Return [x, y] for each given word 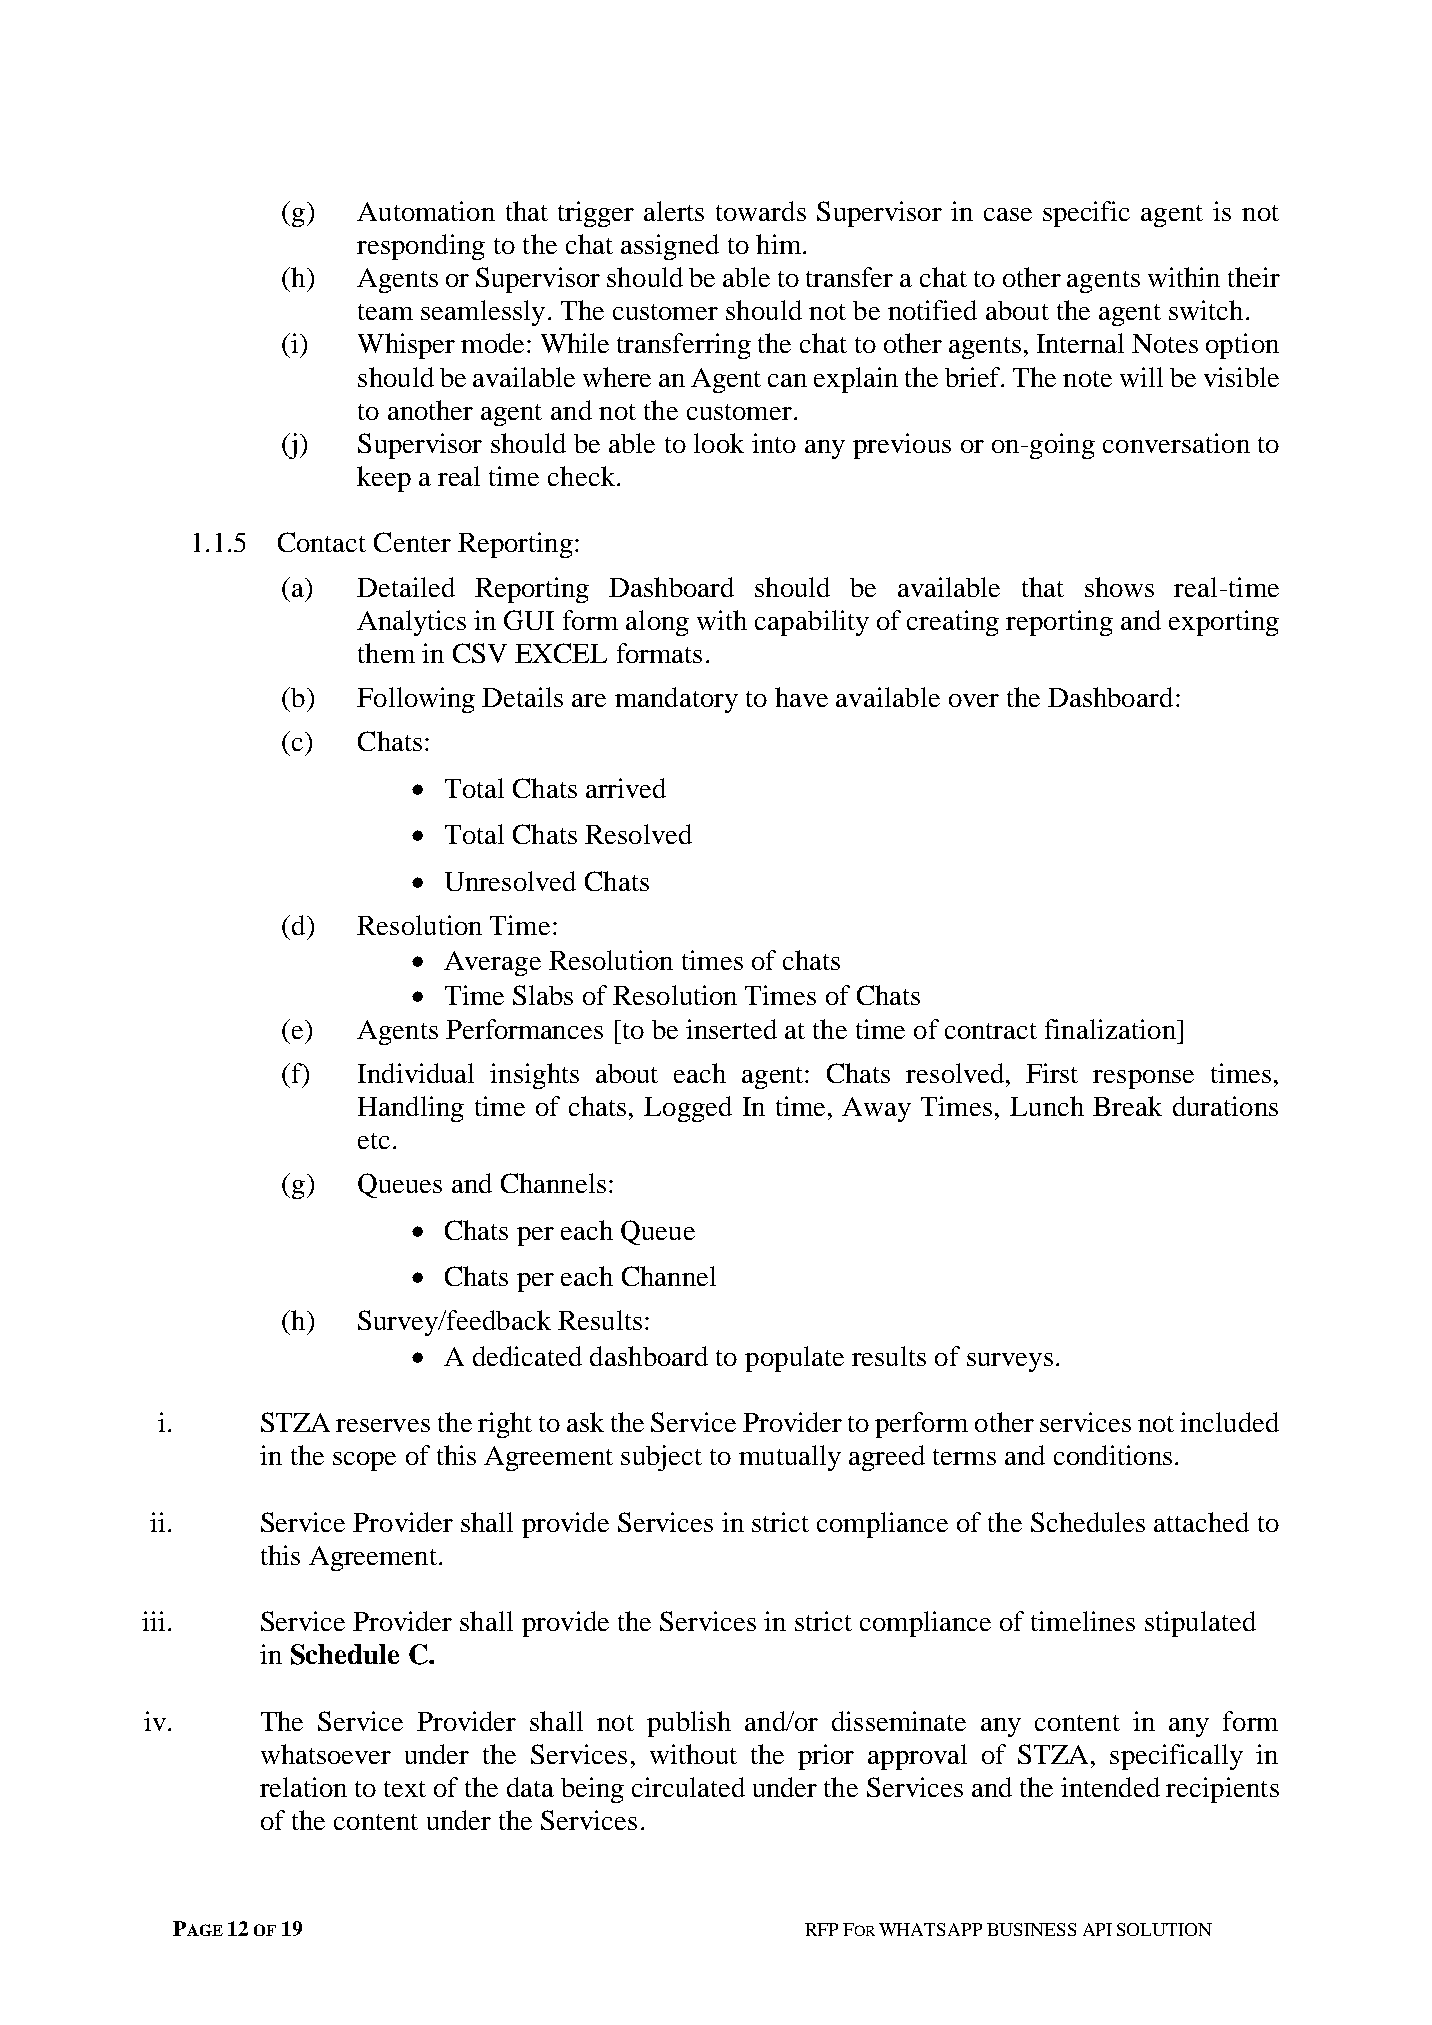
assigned [670, 247]
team [385, 312]
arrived [626, 788]
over [974, 700]
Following [416, 700]
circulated [688, 1787]
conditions [1113, 1455]
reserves [383, 1425]
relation [303, 1787]
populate [794, 1359]
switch [1206, 310]
